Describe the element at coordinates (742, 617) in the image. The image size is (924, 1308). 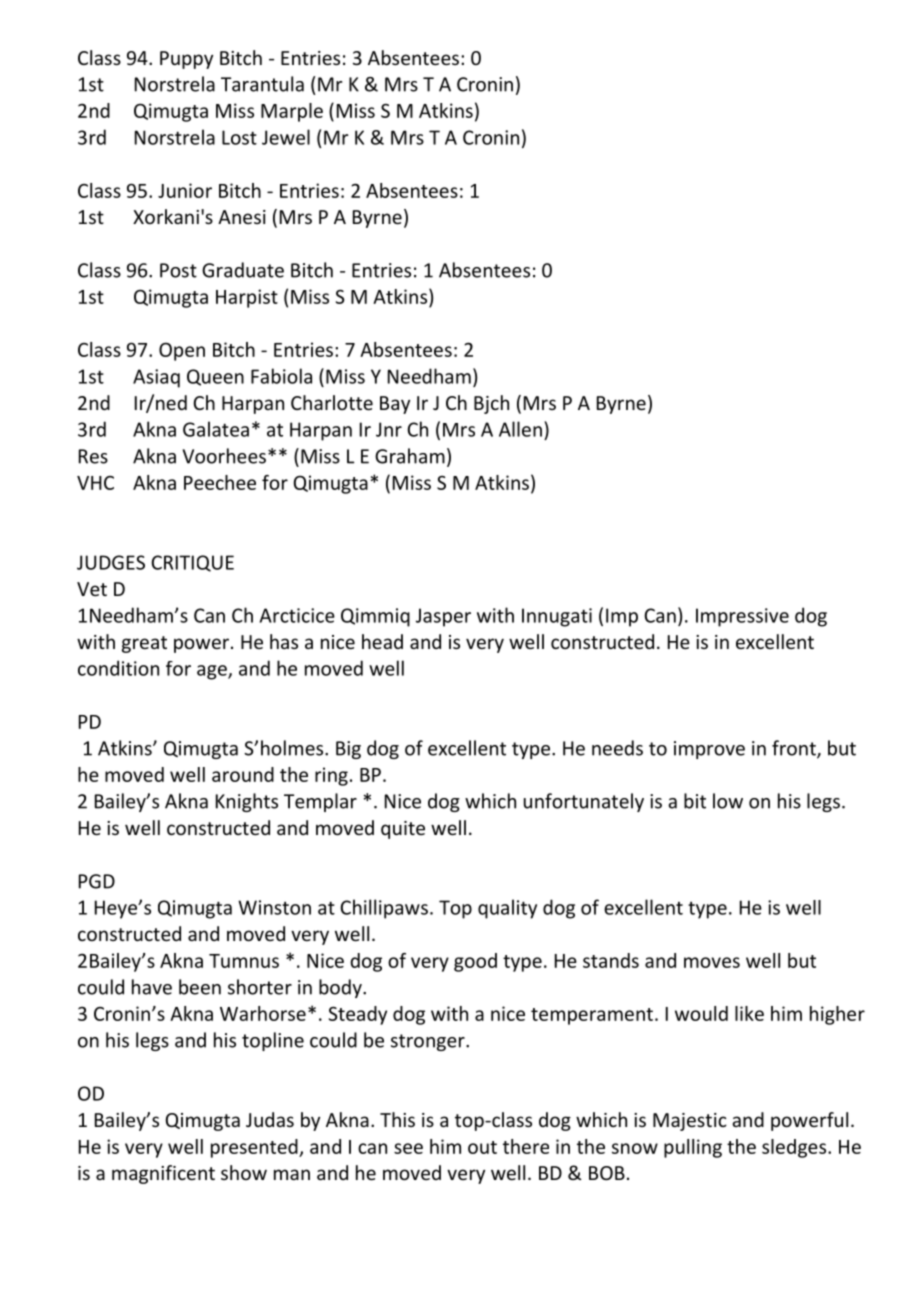
I see `Impressive` at that location.
